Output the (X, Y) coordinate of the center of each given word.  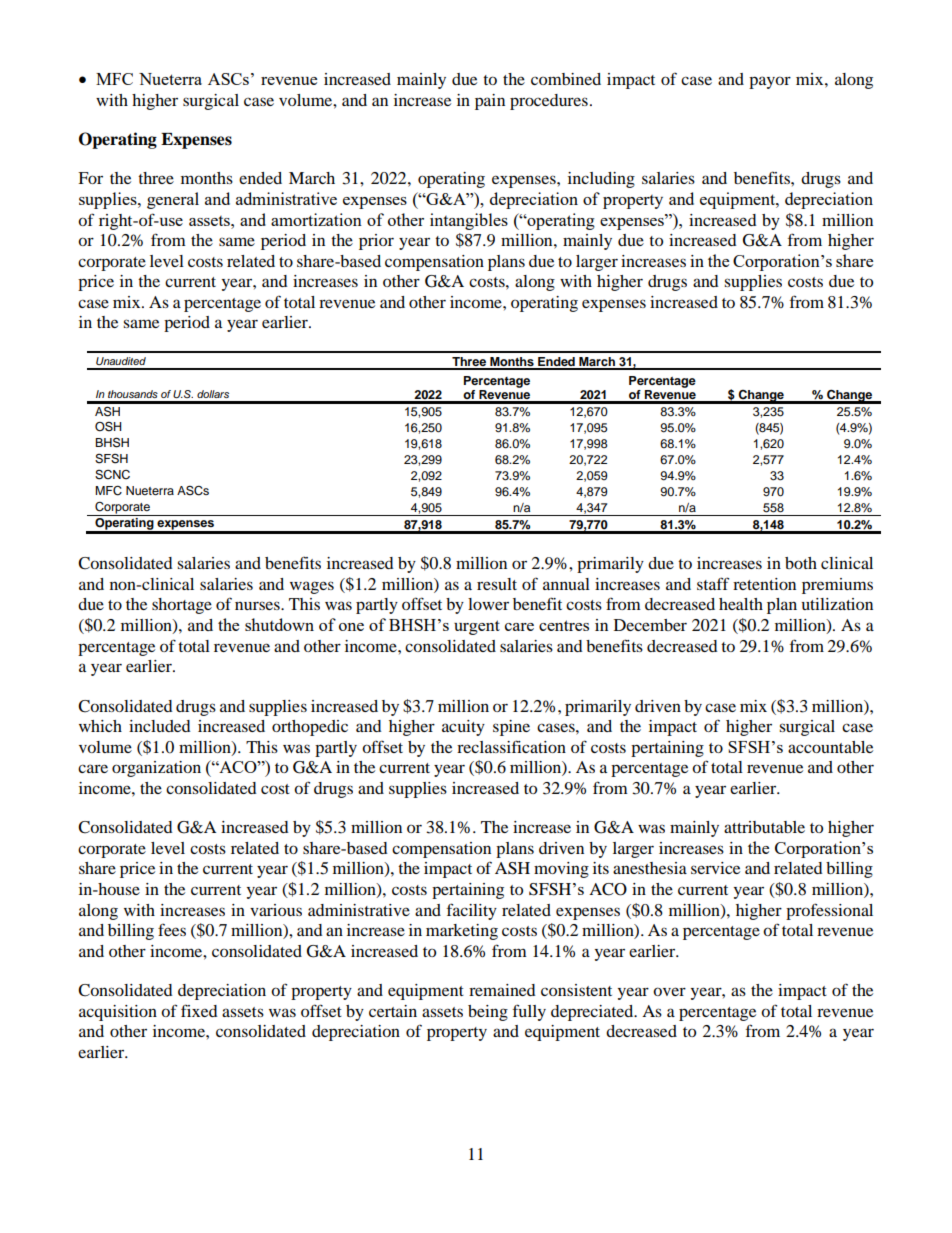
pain (490, 102)
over (669, 991)
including (601, 180)
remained (502, 990)
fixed (199, 1010)
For (90, 178)
